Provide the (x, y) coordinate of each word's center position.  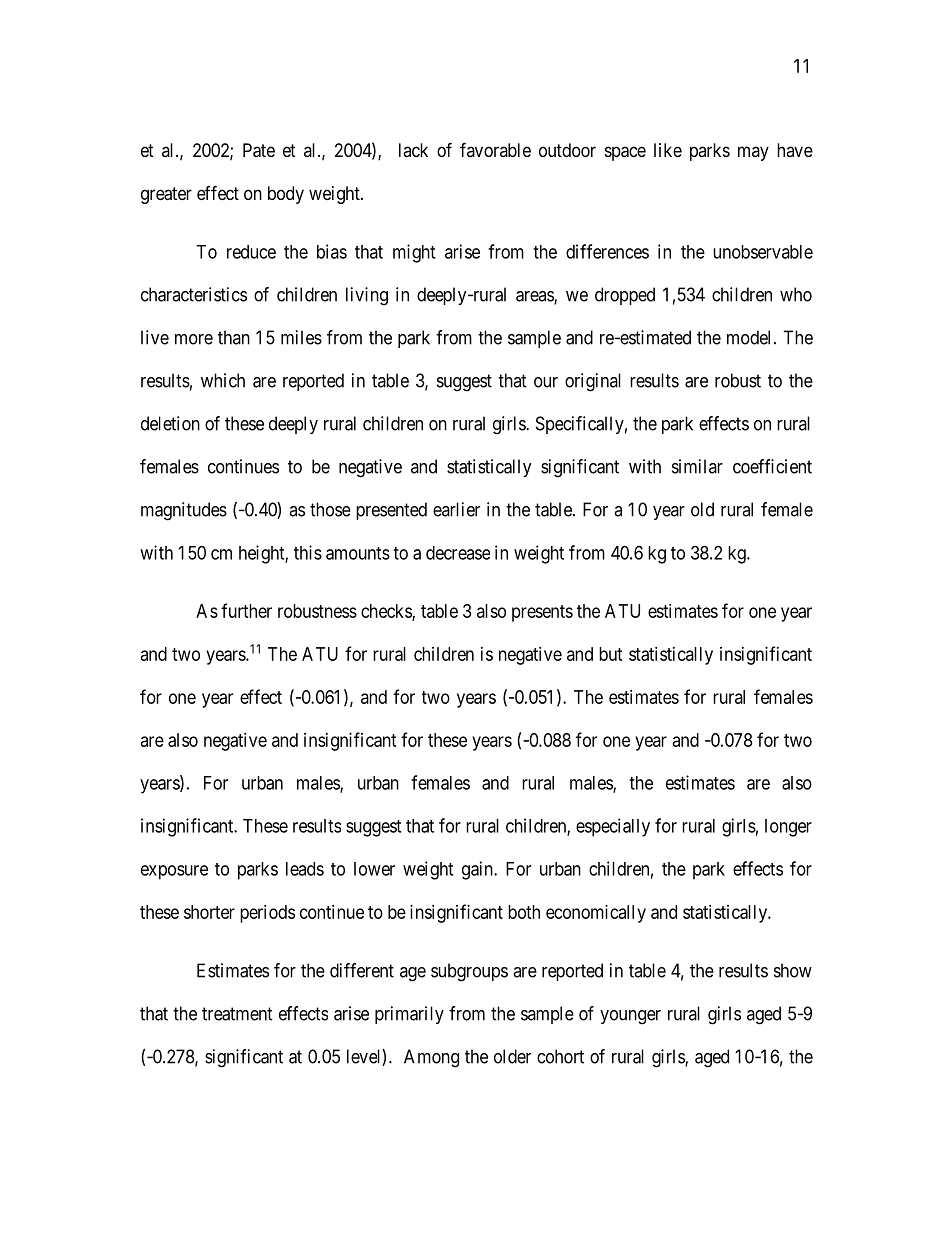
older (512, 1056)
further (246, 610)
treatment (237, 1014)
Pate (259, 150)
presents (542, 613)
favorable (495, 149)
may (753, 153)
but (611, 654)
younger (630, 1017)
